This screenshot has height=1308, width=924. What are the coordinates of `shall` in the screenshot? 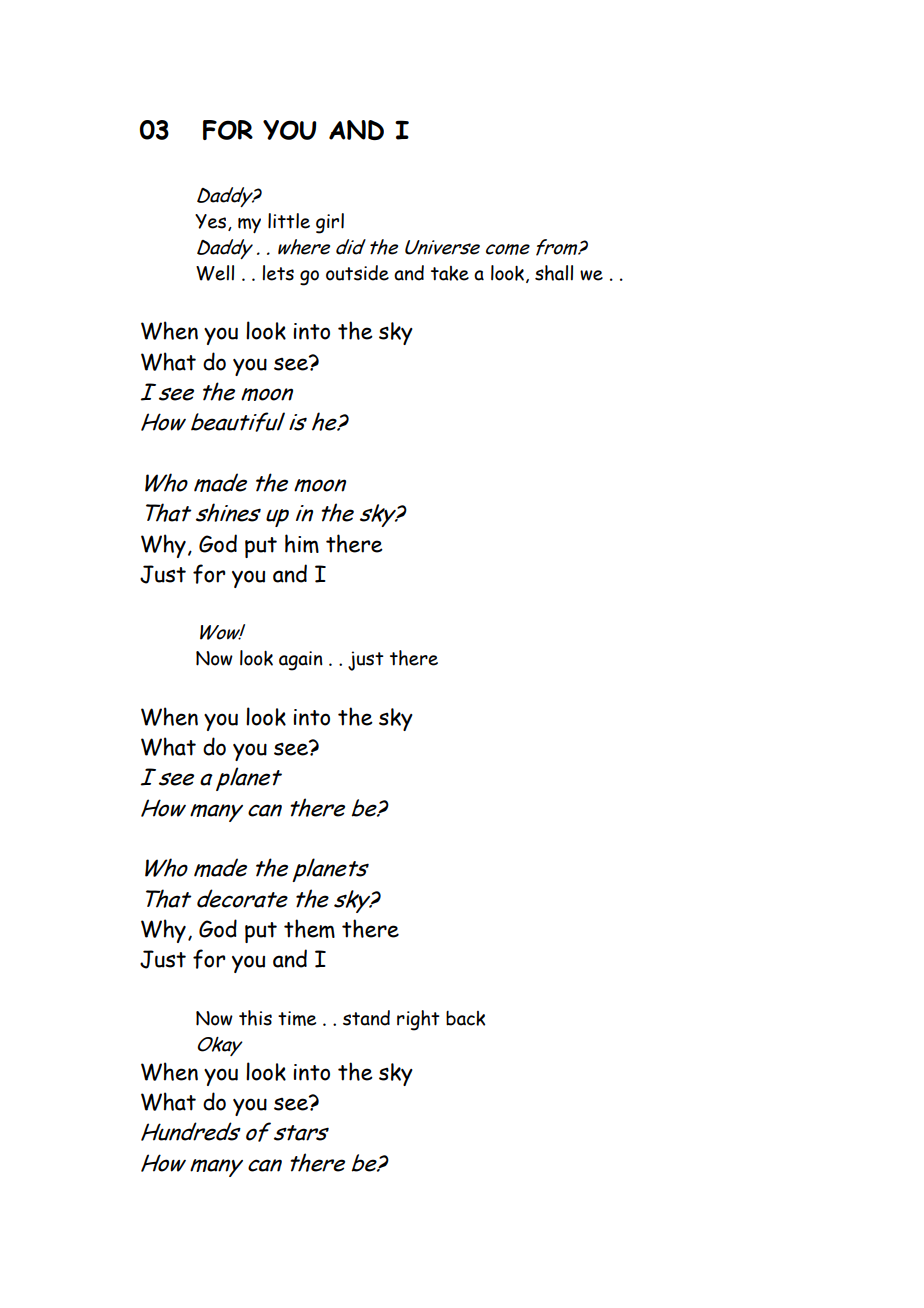 It's located at (554, 273).
